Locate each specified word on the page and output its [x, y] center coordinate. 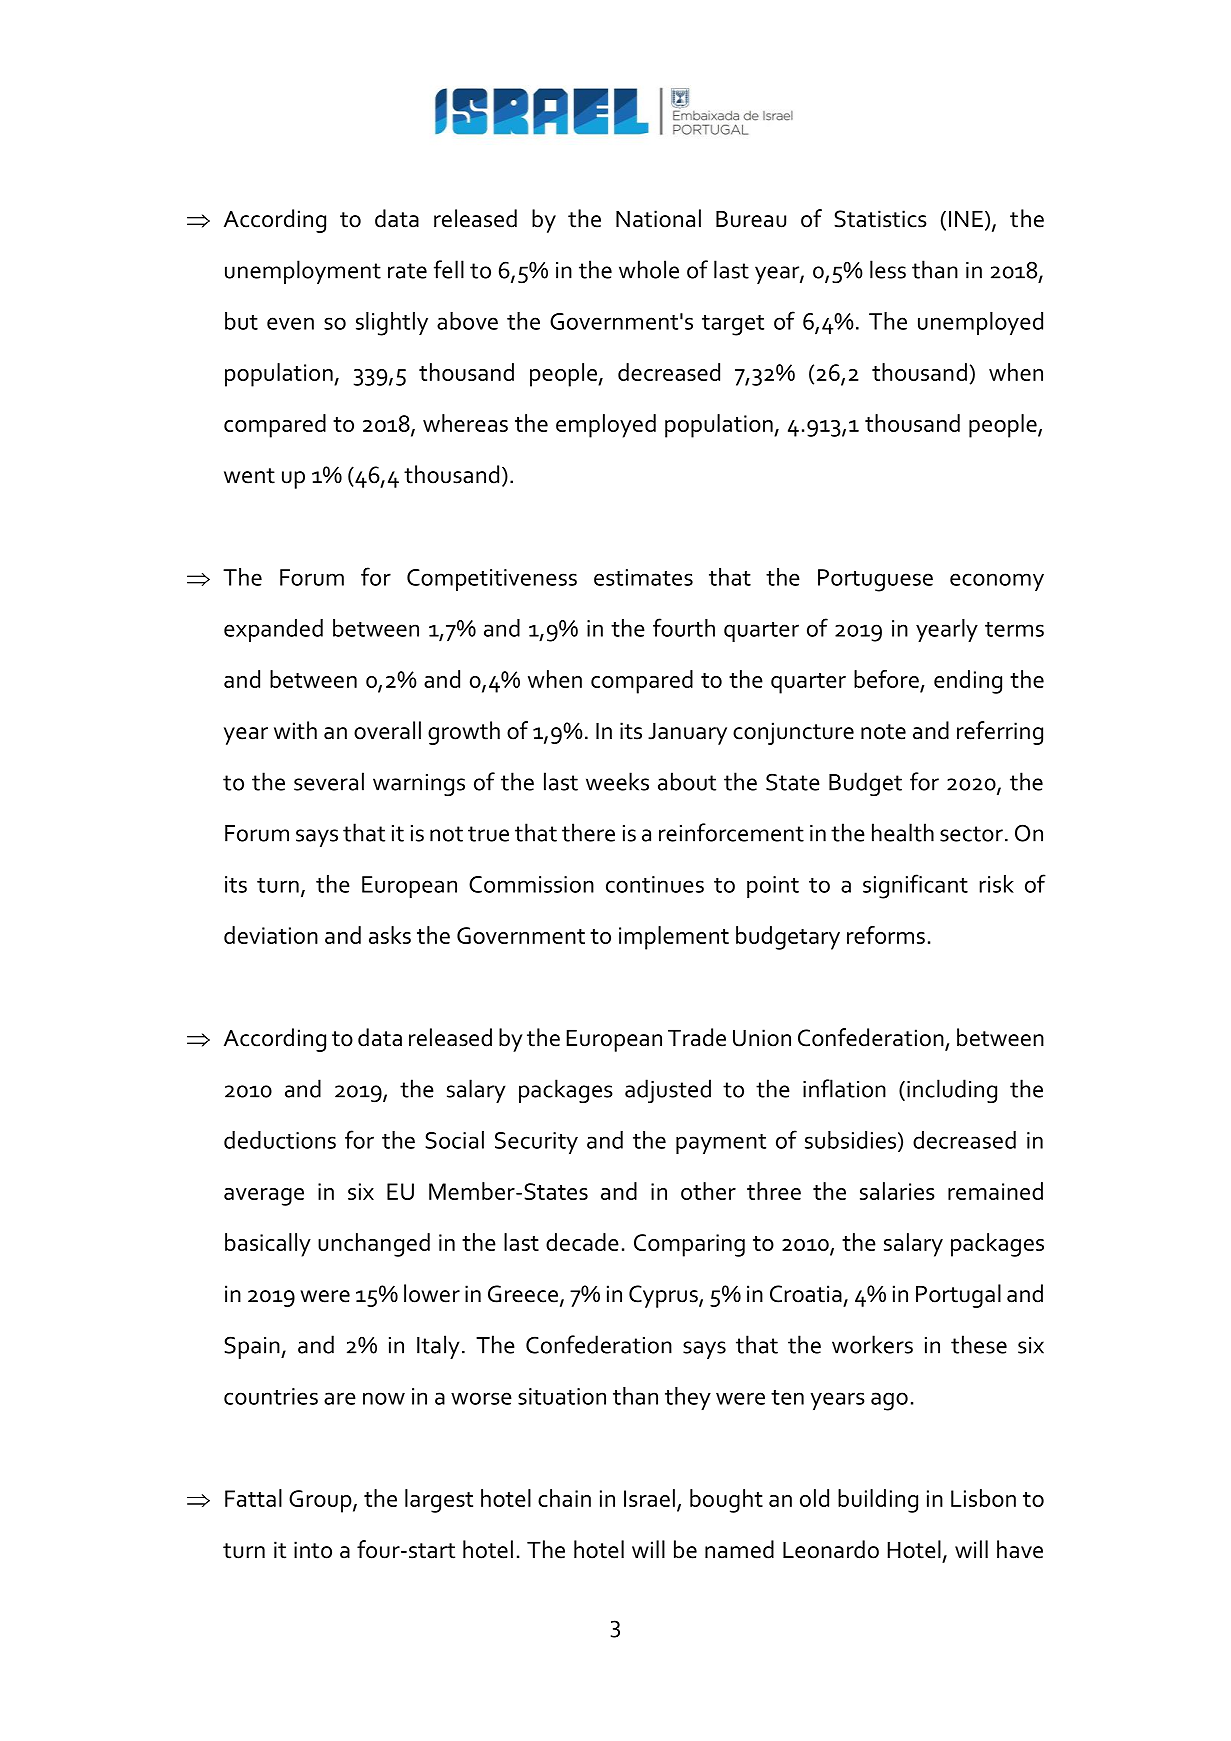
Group [321, 1501]
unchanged [374, 1245]
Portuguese [875, 580]
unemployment [303, 272]
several [329, 781]
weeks [617, 781]
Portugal [958, 1296]
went [249, 476]
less [888, 269]
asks [390, 935]
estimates [643, 577]
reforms [886, 935]
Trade [697, 1037]
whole [649, 269]
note [883, 732]
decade [582, 1242]
